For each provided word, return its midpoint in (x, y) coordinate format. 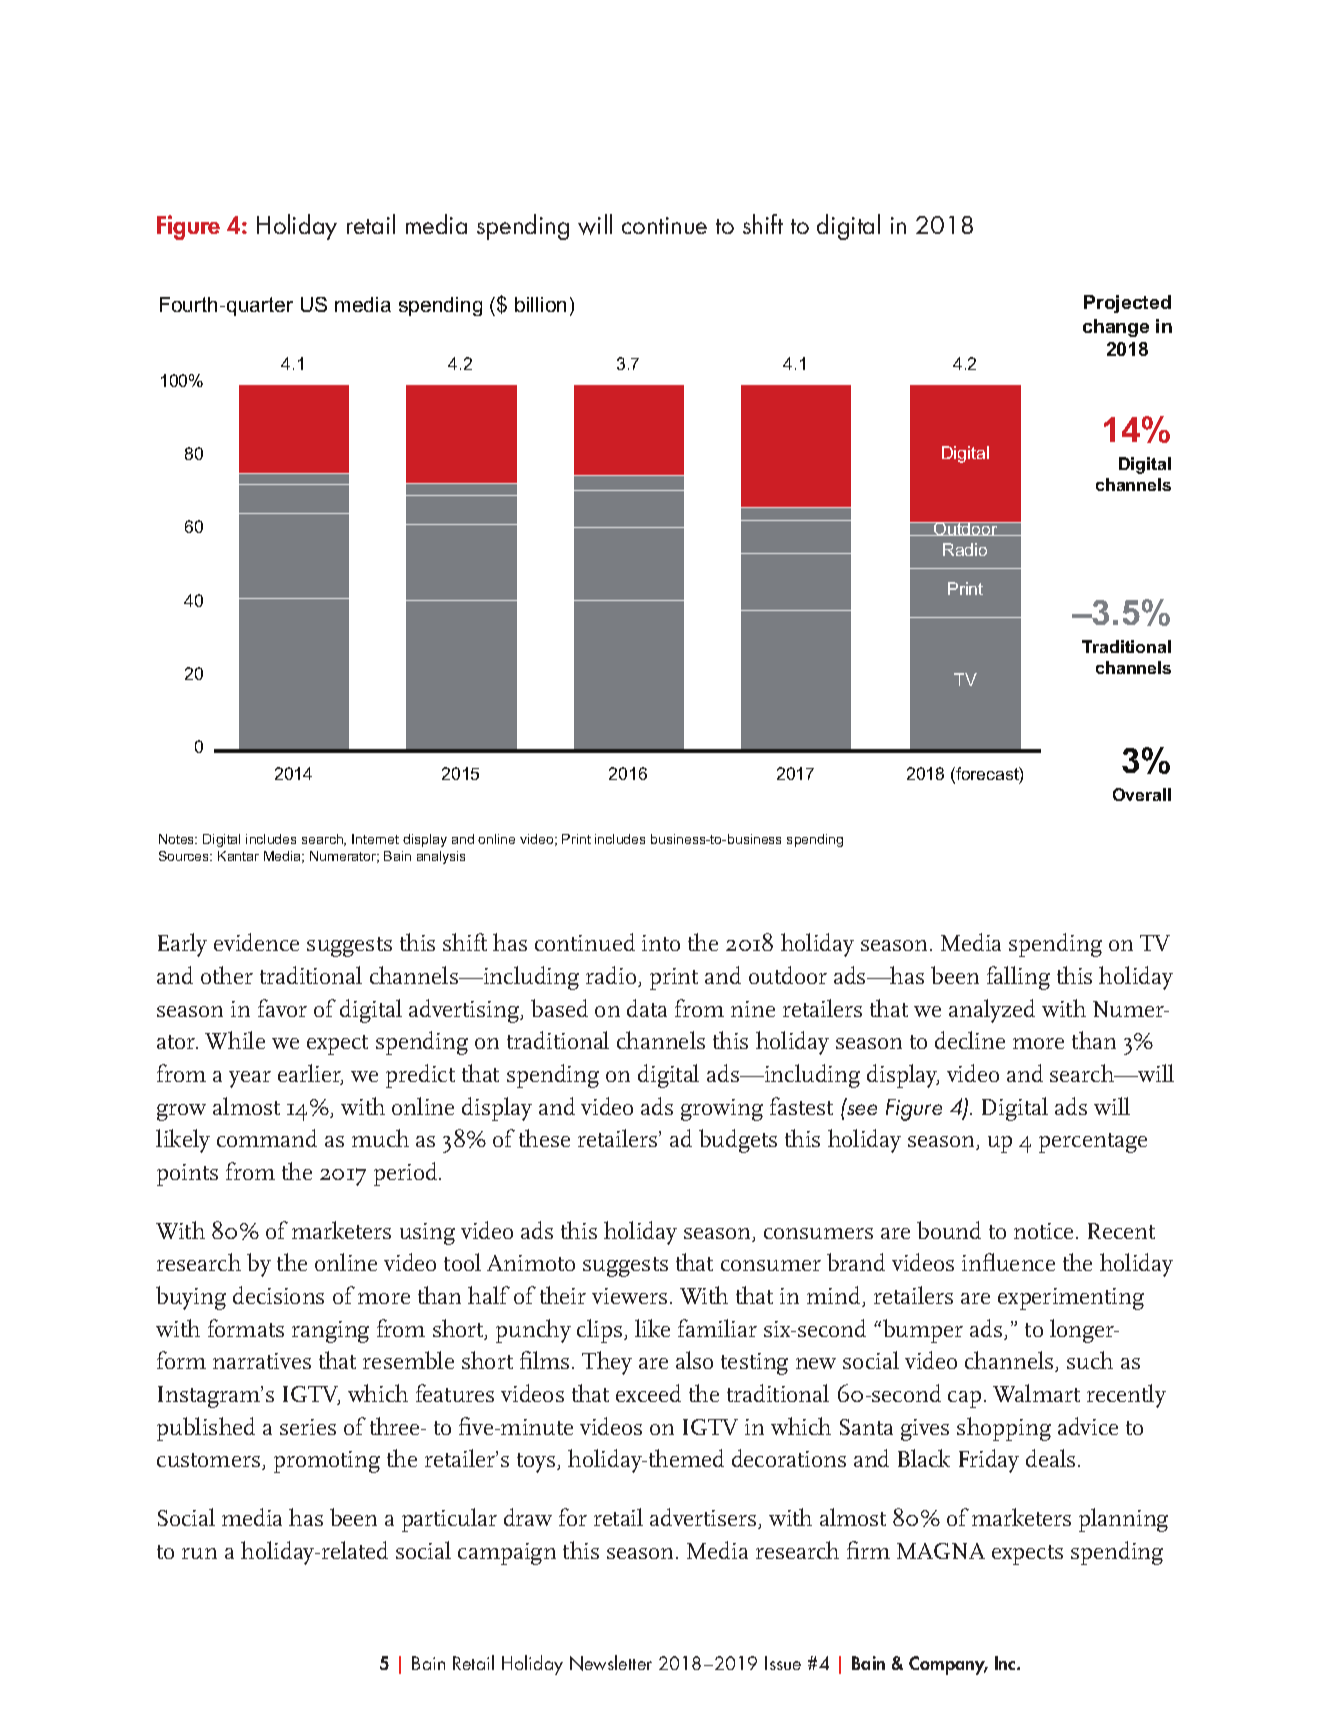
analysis (441, 857)
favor (282, 1008)
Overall (1142, 794)
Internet (375, 839)
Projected (1127, 304)
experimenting (1071, 1299)
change (1116, 328)
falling (1018, 978)
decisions (278, 1295)
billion (540, 304)
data (647, 1008)
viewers (629, 1296)
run (199, 1553)
